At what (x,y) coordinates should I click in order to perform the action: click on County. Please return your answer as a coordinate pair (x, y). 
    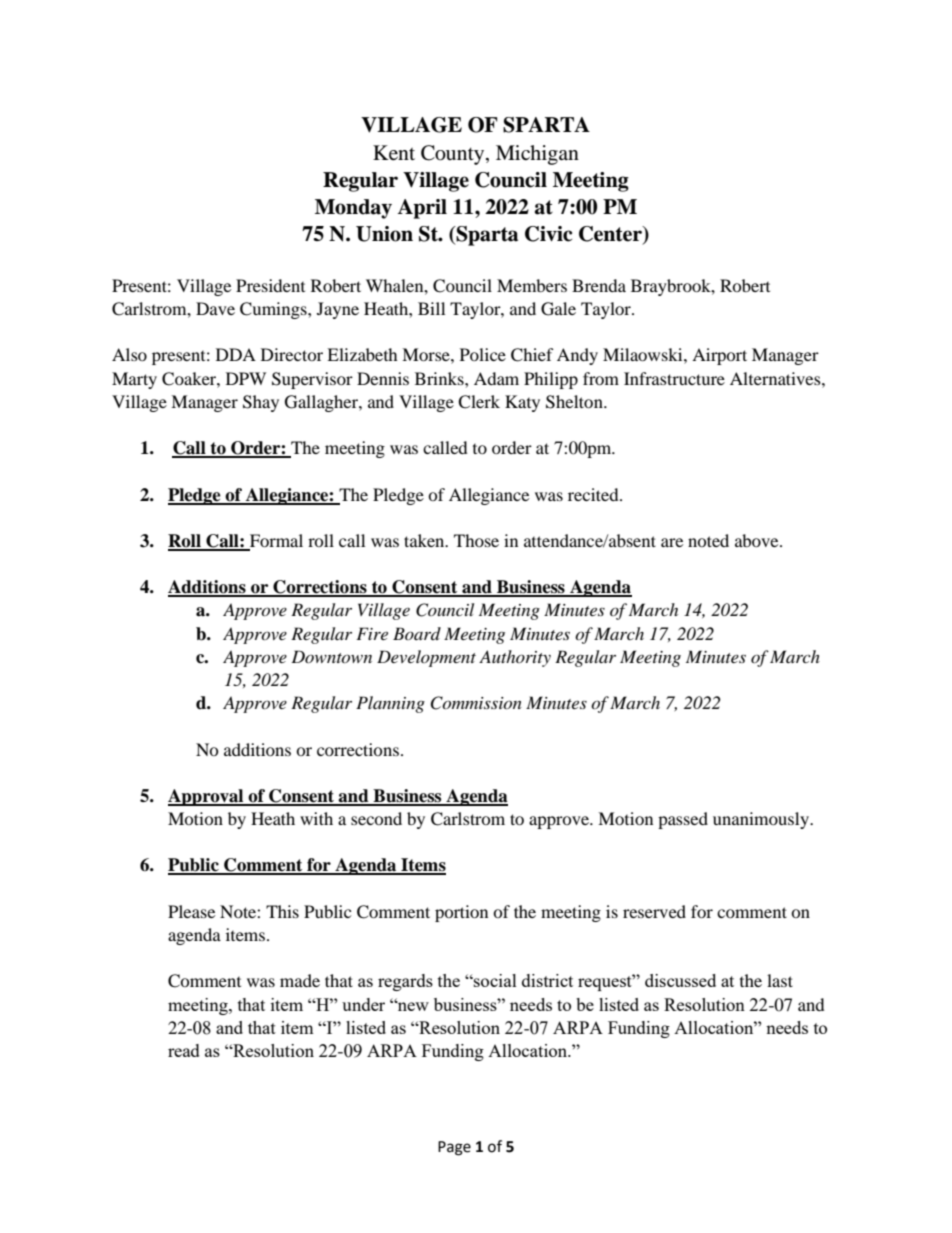
    Looking at the image, I should click on (454, 155).
